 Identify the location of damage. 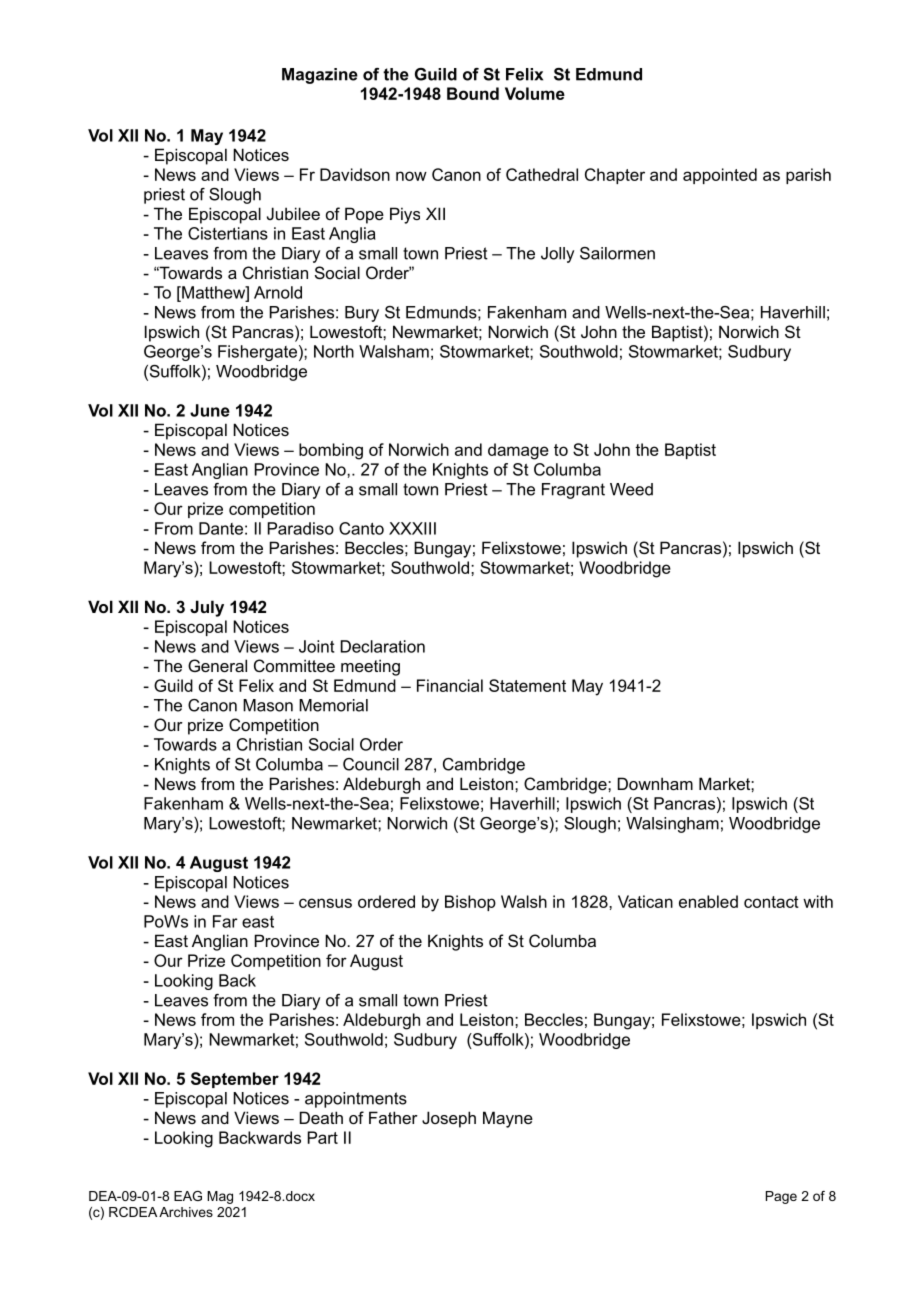
(518, 451).
